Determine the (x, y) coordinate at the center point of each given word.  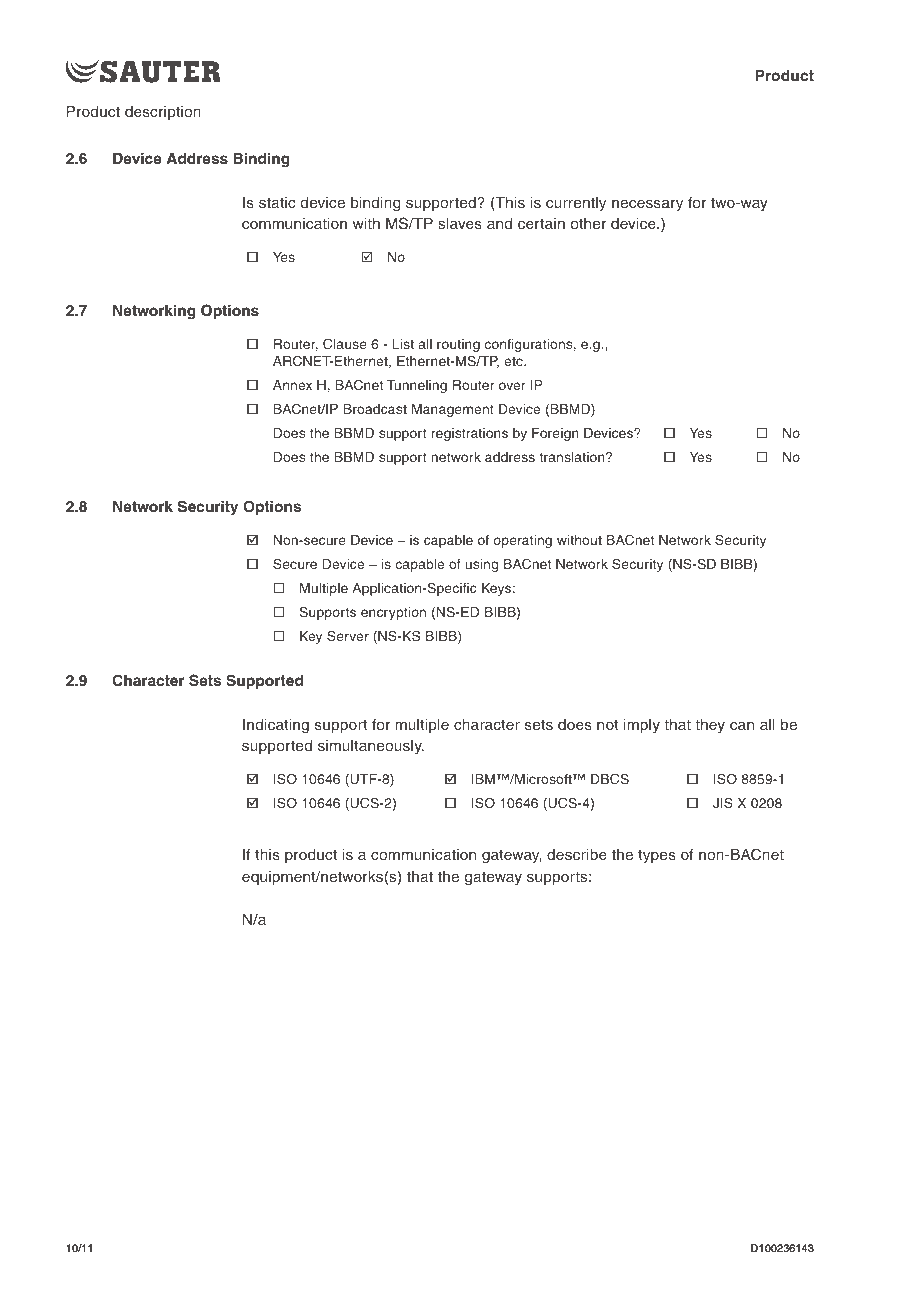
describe (577, 854)
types (657, 856)
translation (573, 457)
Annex (292, 385)
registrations (470, 434)
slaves (460, 223)
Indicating (276, 726)
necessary (647, 205)
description (163, 113)
